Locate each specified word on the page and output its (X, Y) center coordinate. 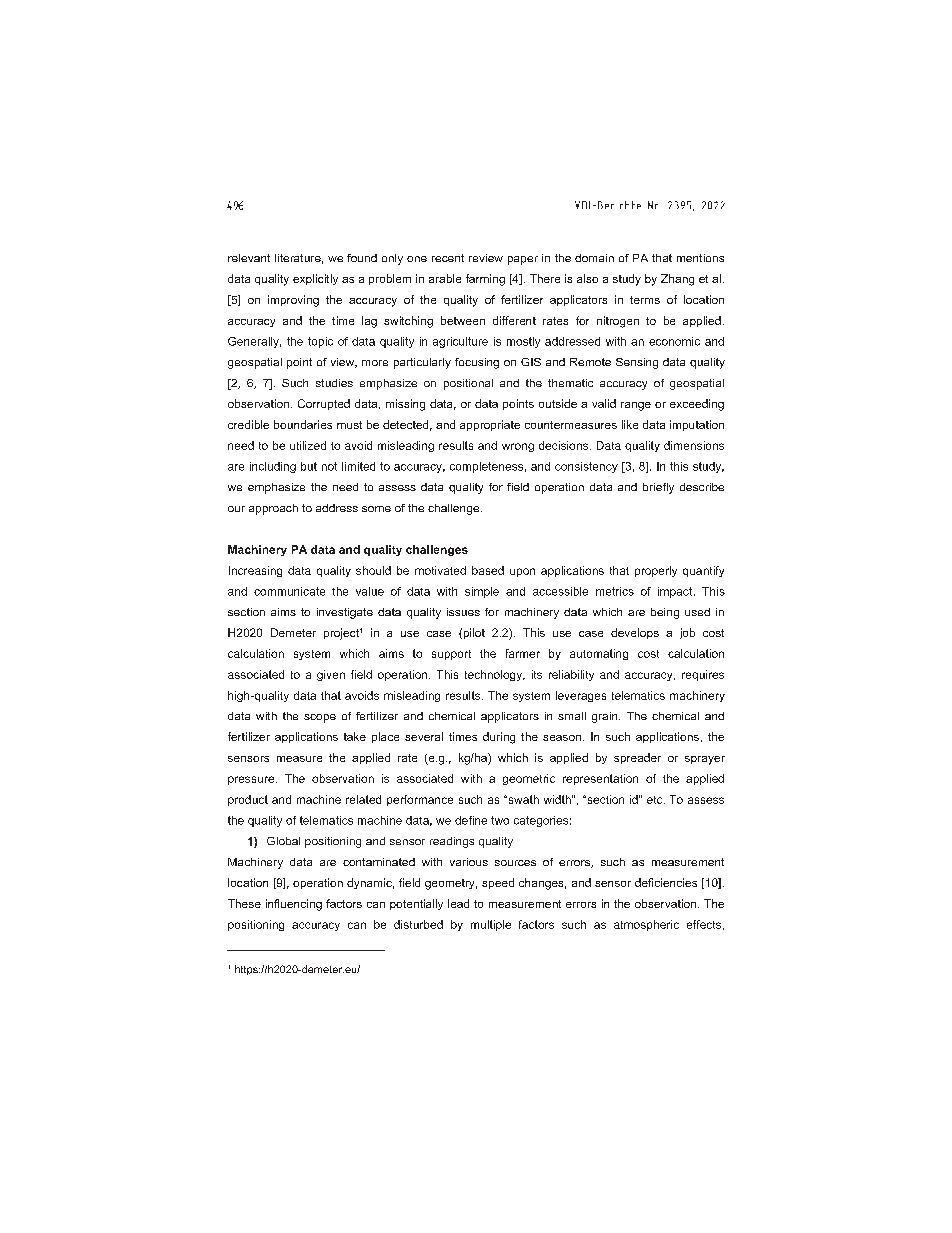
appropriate (490, 425)
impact (676, 592)
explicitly (315, 279)
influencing (294, 905)
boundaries (303, 424)
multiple (491, 925)
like (630, 424)
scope (320, 718)
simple (482, 592)
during (499, 738)
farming (485, 280)
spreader (637, 758)
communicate (289, 591)
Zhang (677, 280)
